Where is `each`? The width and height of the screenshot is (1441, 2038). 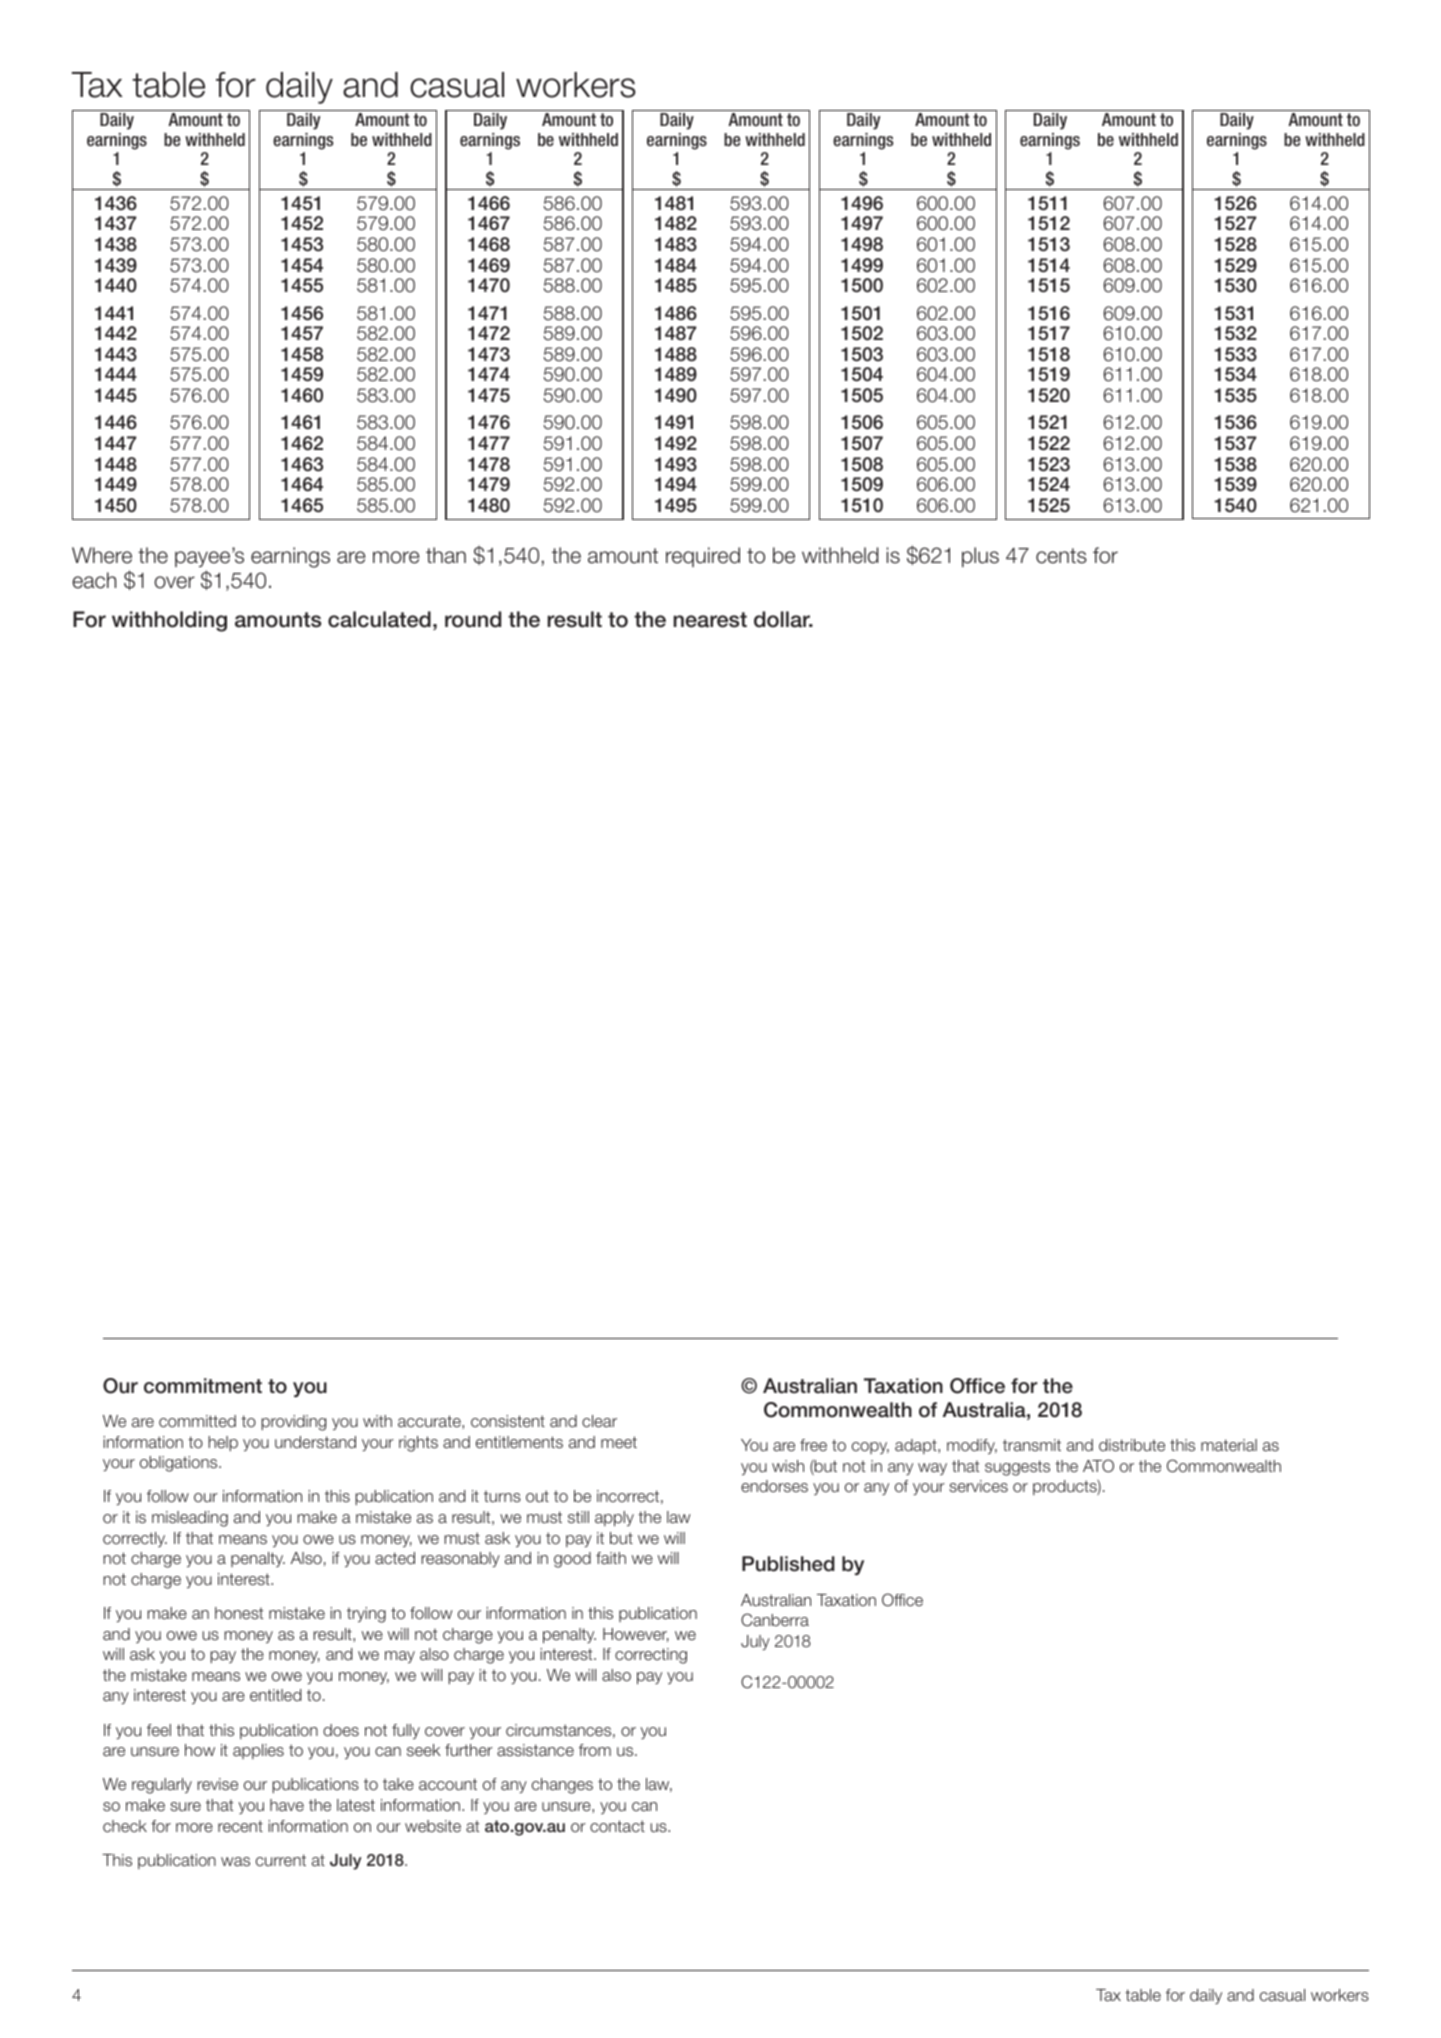
each is located at coordinates (94, 580).
